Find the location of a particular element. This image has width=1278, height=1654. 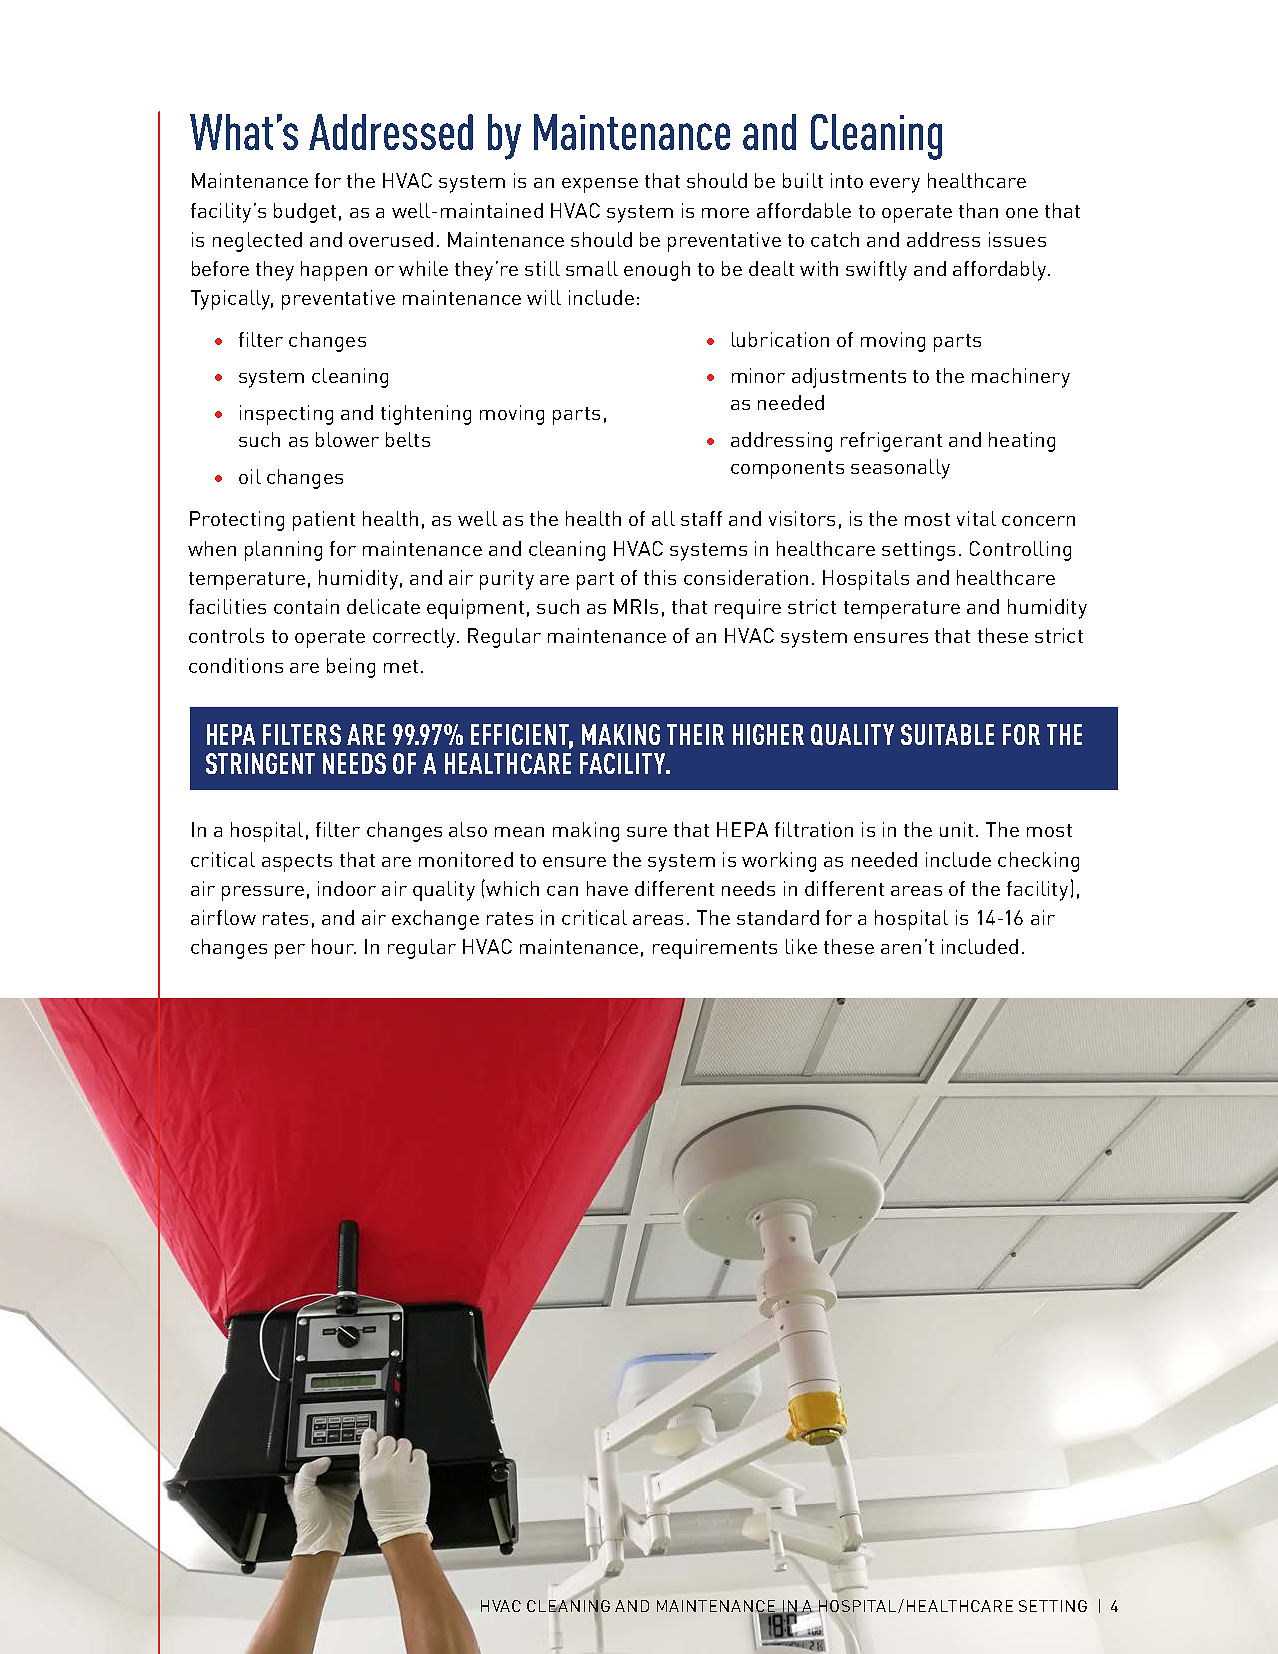

this is located at coordinates (660, 577).
